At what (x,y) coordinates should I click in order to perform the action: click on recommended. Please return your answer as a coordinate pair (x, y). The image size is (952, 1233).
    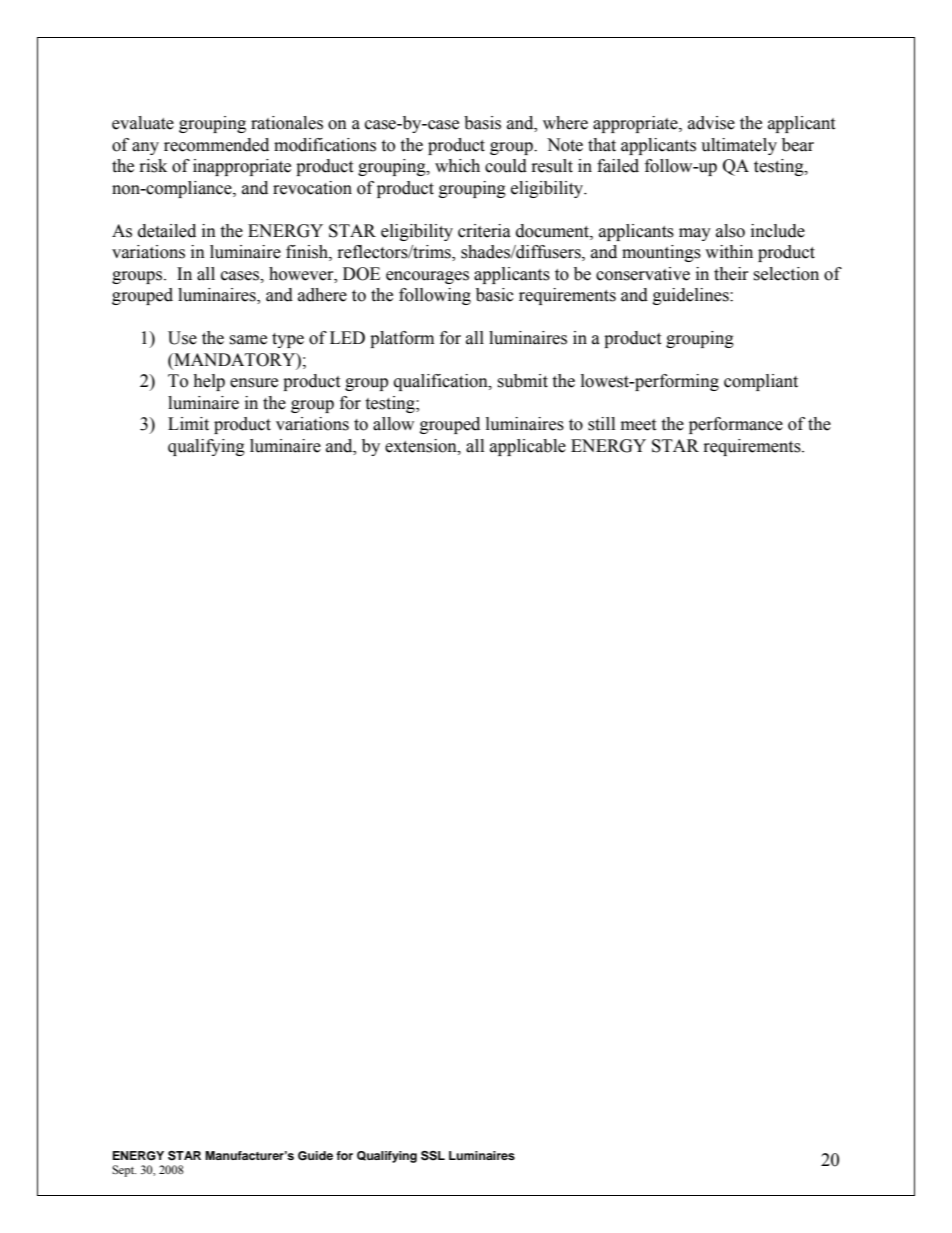
    Looking at the image, I should click on (216, 145).
